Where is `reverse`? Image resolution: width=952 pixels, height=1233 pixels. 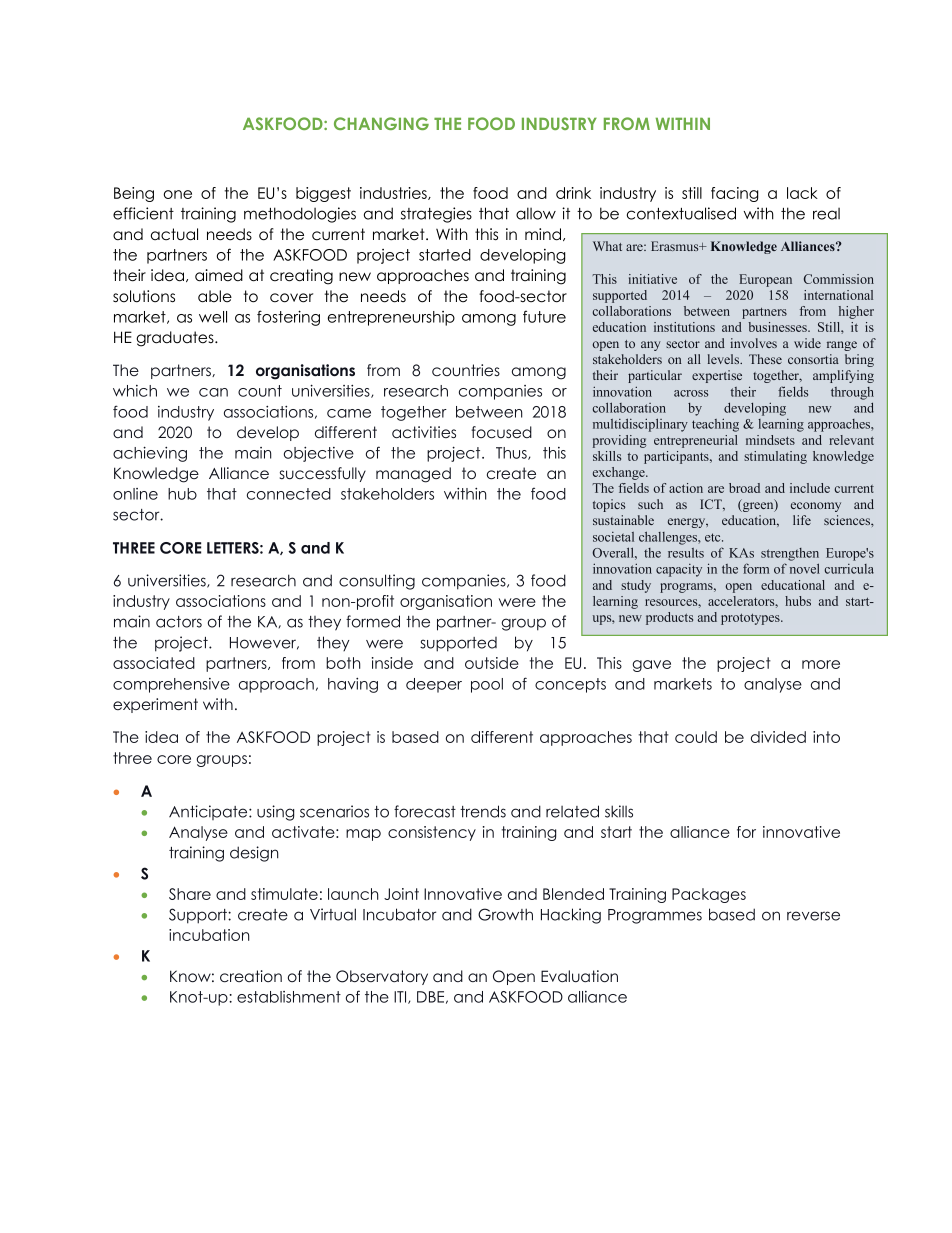 reverse is located at coordinates (813, 916).
